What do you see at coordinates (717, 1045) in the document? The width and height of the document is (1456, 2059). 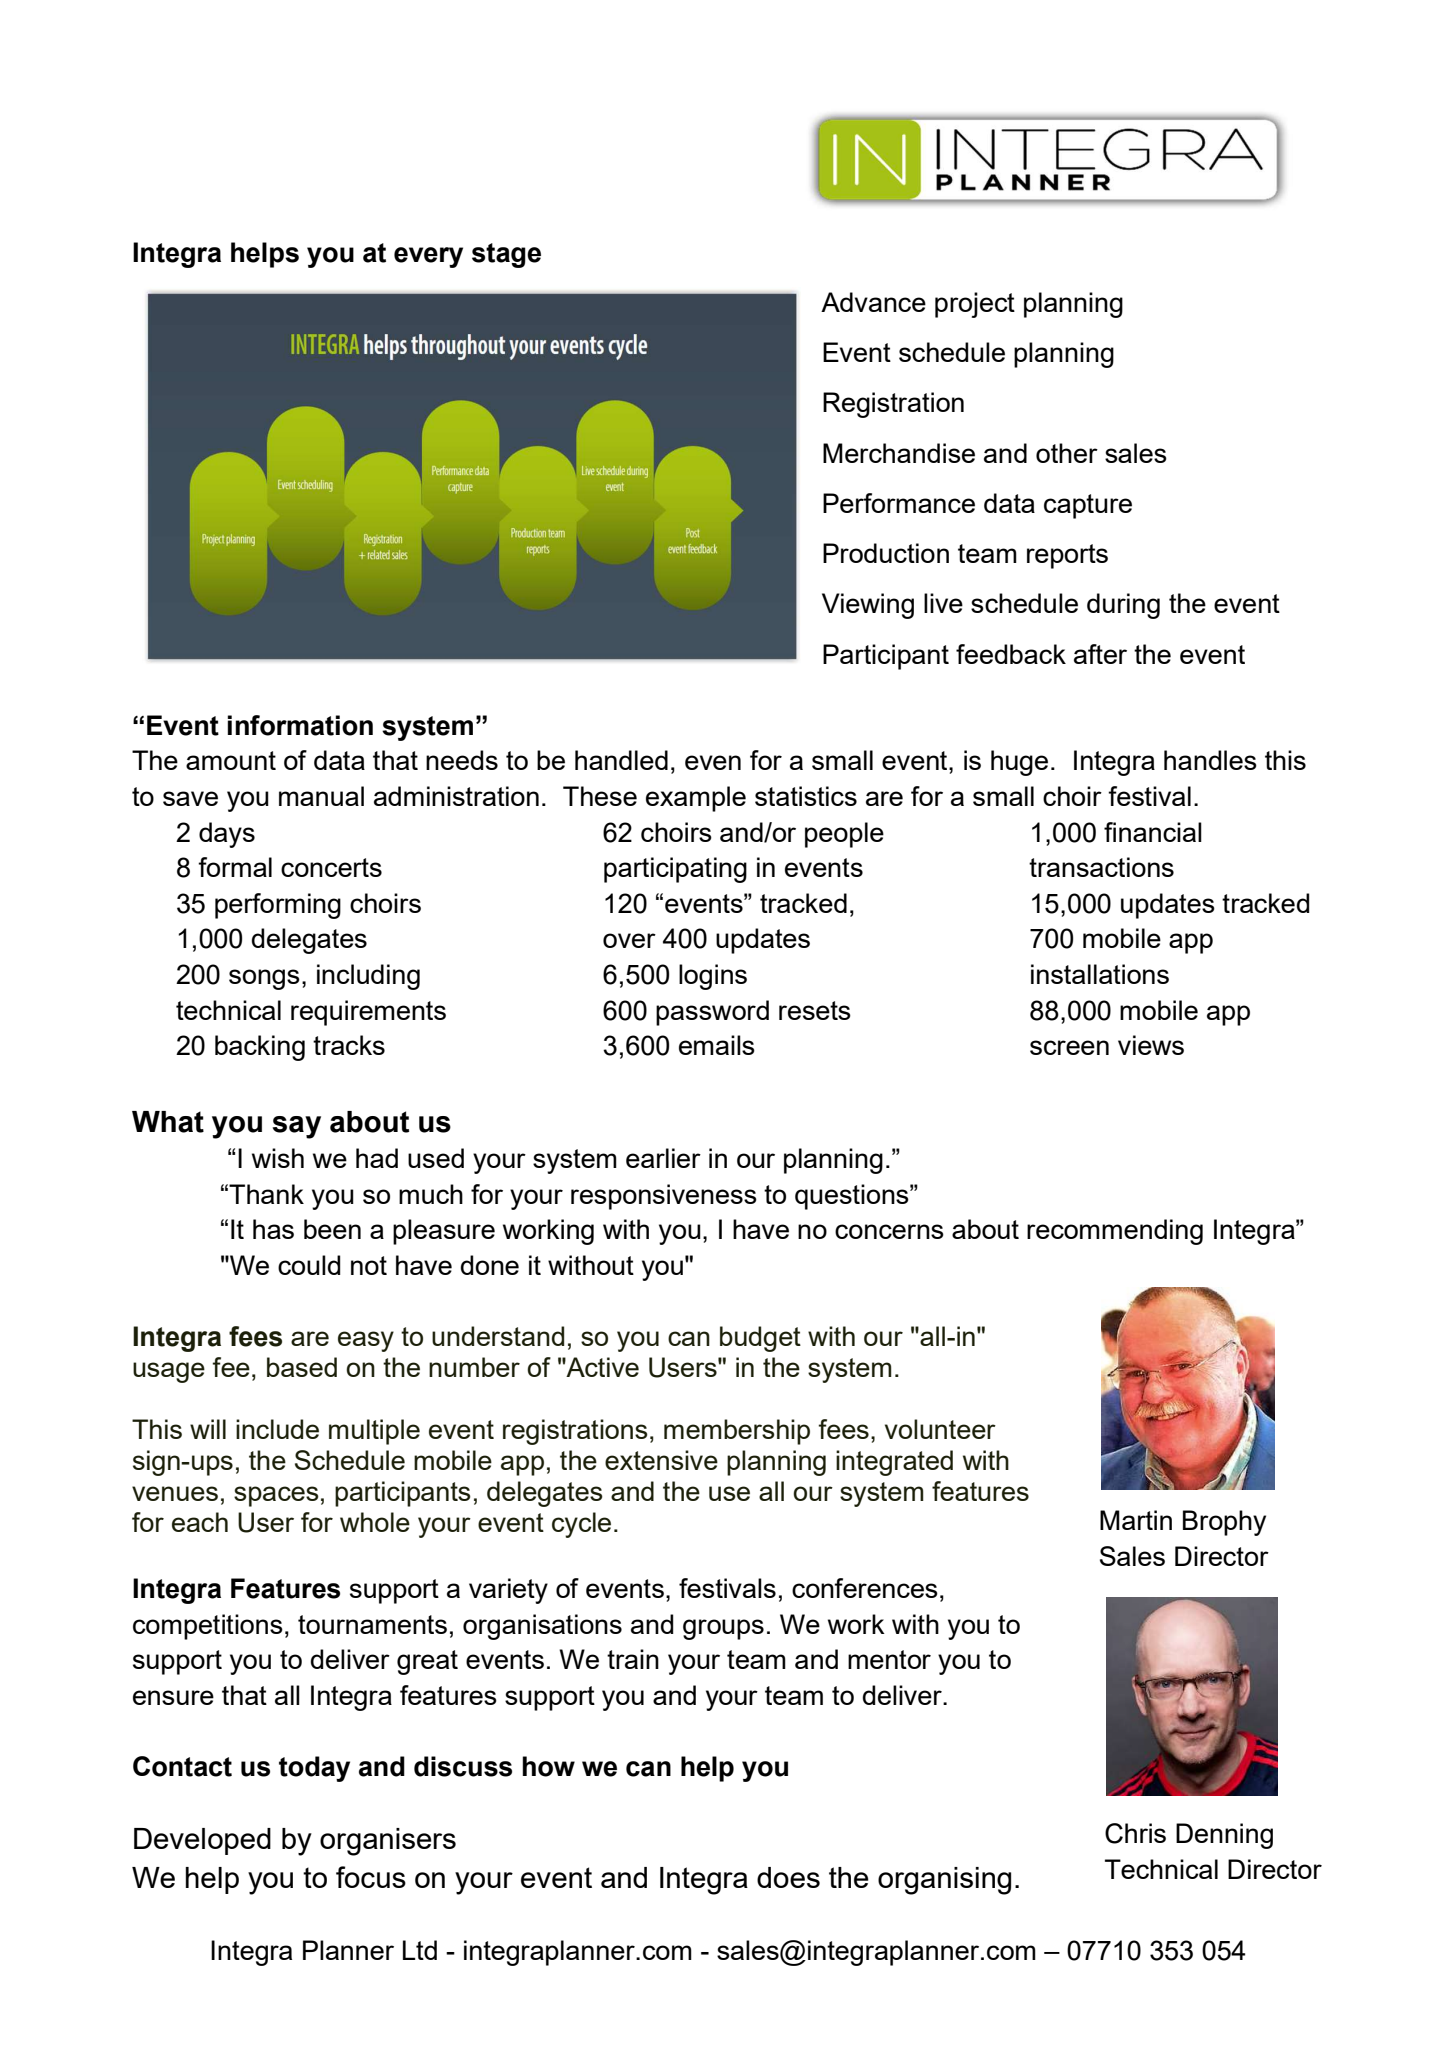 I see `emails` at bounding box center [717, 1045].
